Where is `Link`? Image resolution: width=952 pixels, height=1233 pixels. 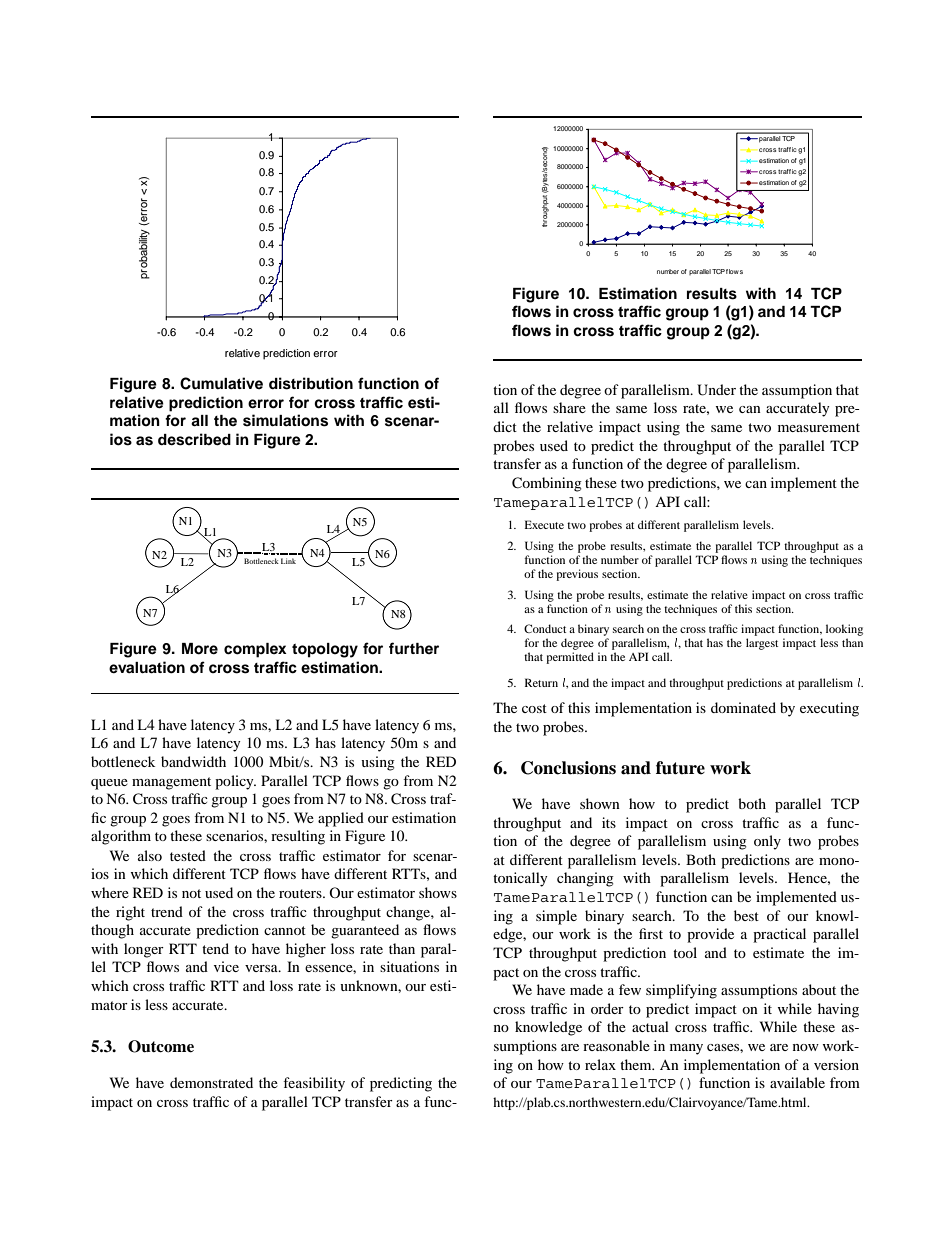 Link is located at coordinates (288, 561).
